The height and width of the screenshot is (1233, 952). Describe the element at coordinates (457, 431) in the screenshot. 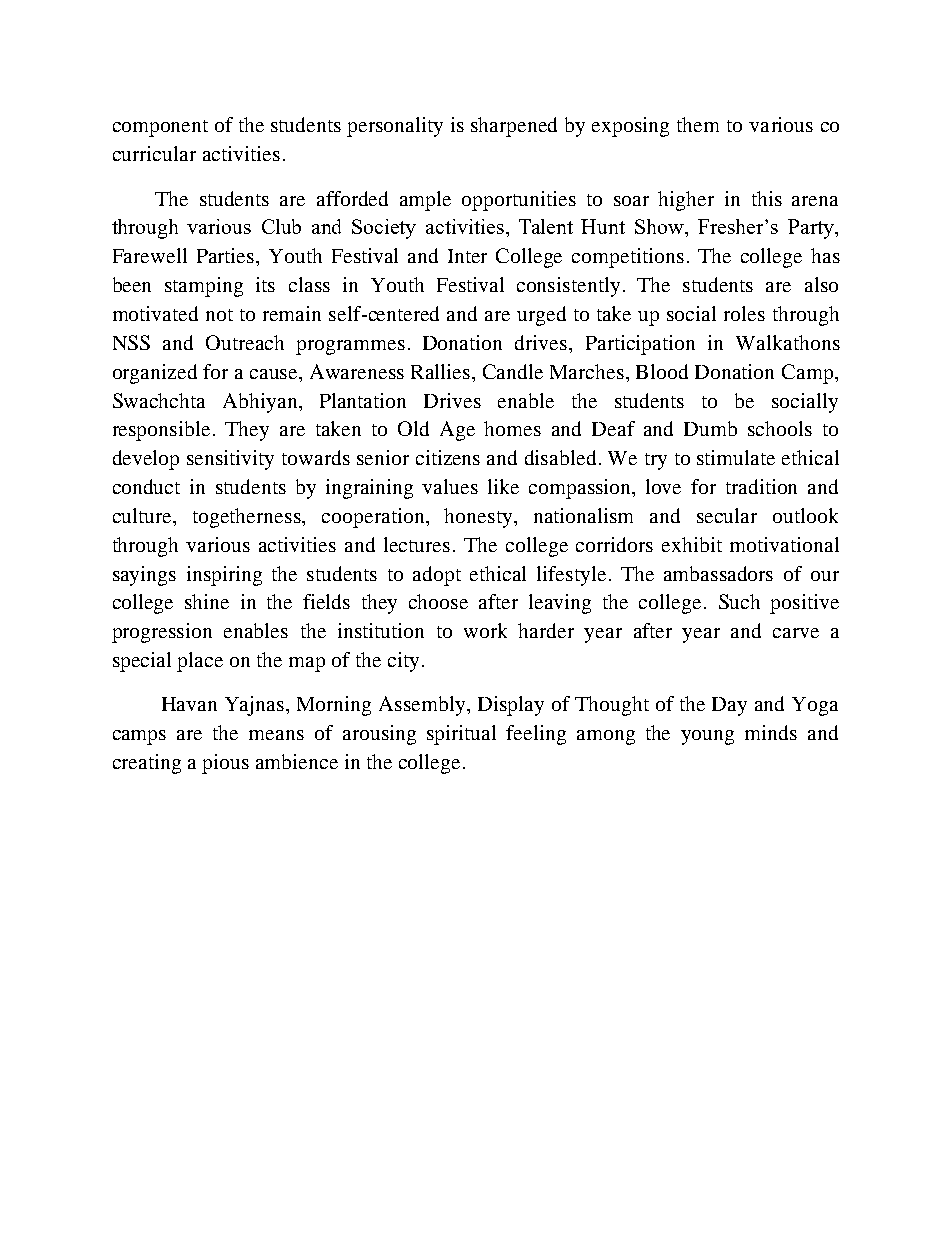

I see `Age` at that location.
